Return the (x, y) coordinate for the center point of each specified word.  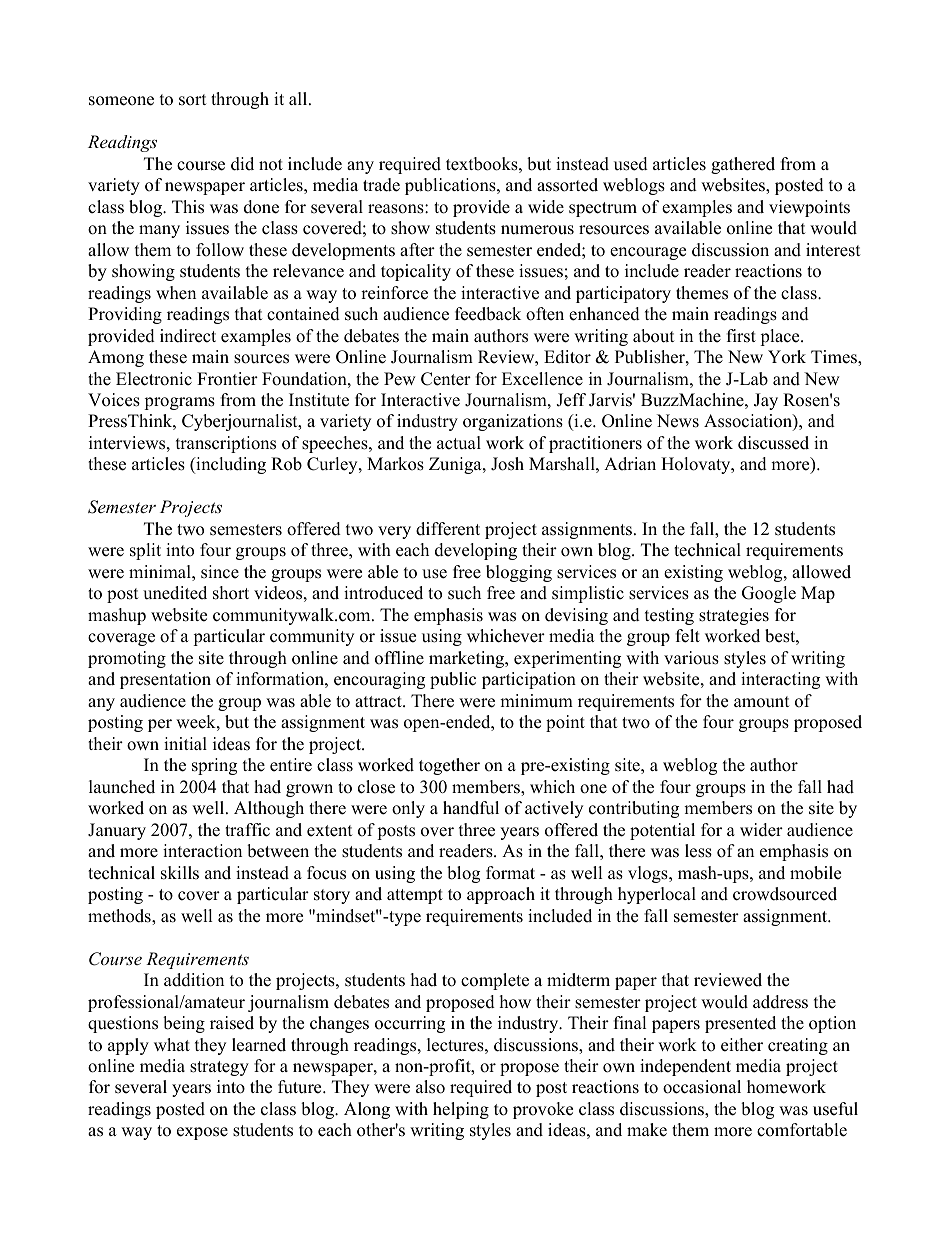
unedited (175, 593)
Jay (766, 401)
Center (446, 379)
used (631, 164)
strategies (734, 616)
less (698, 851)
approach (501, 895)
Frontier (227, 379)
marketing (468, 659)
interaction (202, 851)
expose (202, 1133)
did (242, 164)
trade (381, 185)
